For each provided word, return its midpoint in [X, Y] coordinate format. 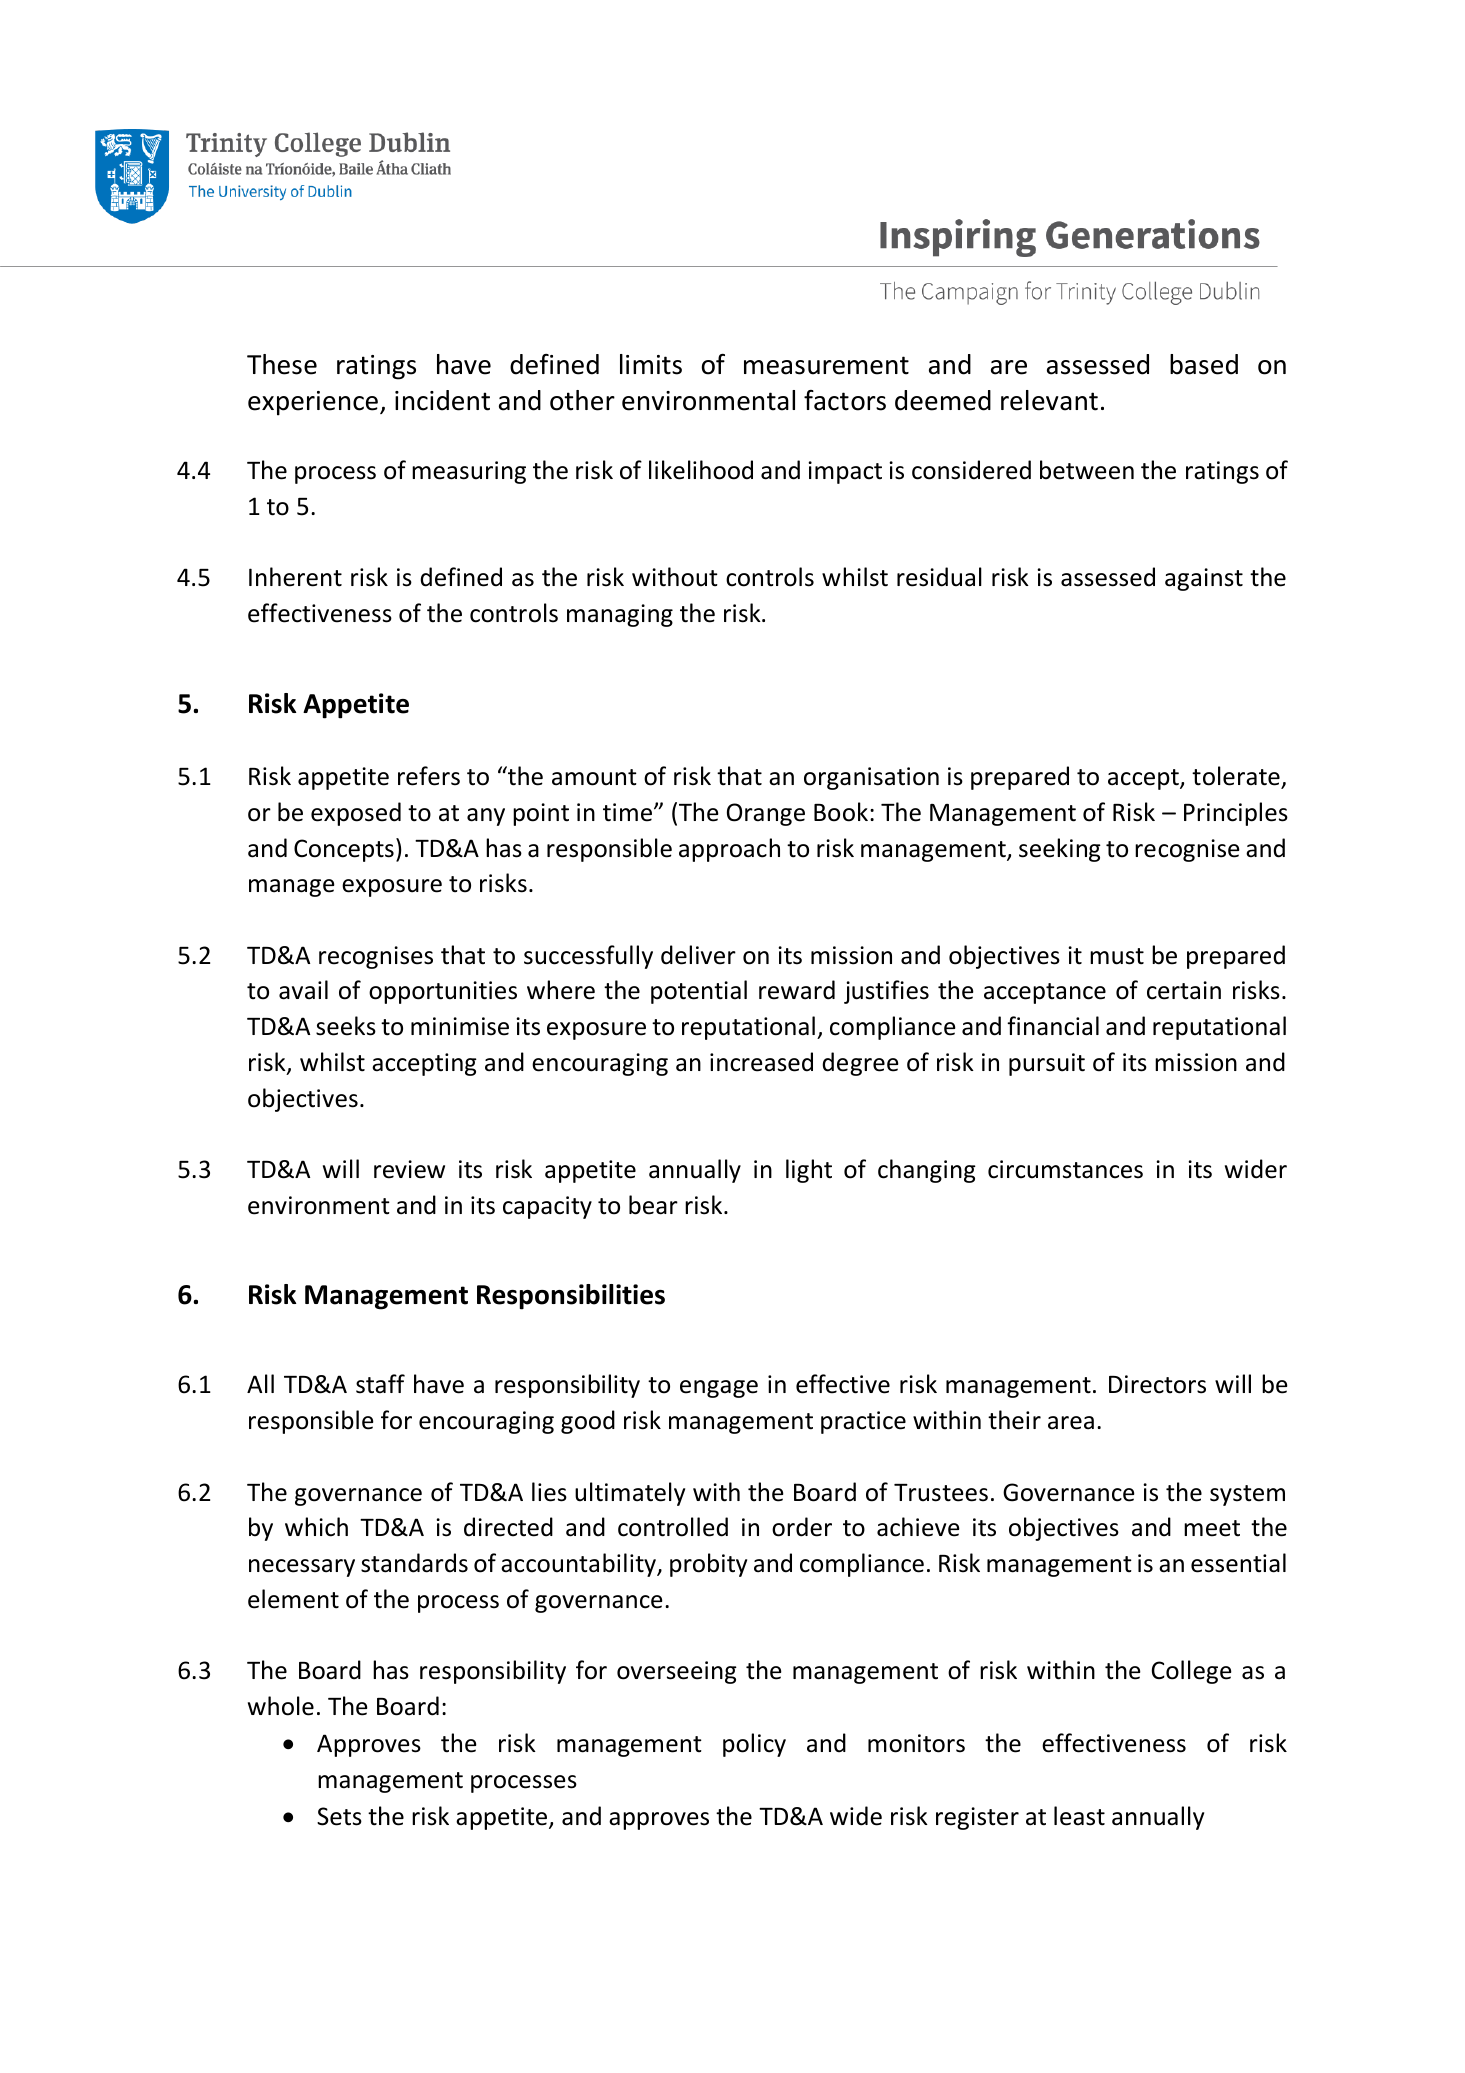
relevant [1049, 400]
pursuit [1047, 1064]
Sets [339, 1816]
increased [761, 1062]
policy [754, 1745]
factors [845, 400]
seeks [346, 1026]
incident [442, 400]
